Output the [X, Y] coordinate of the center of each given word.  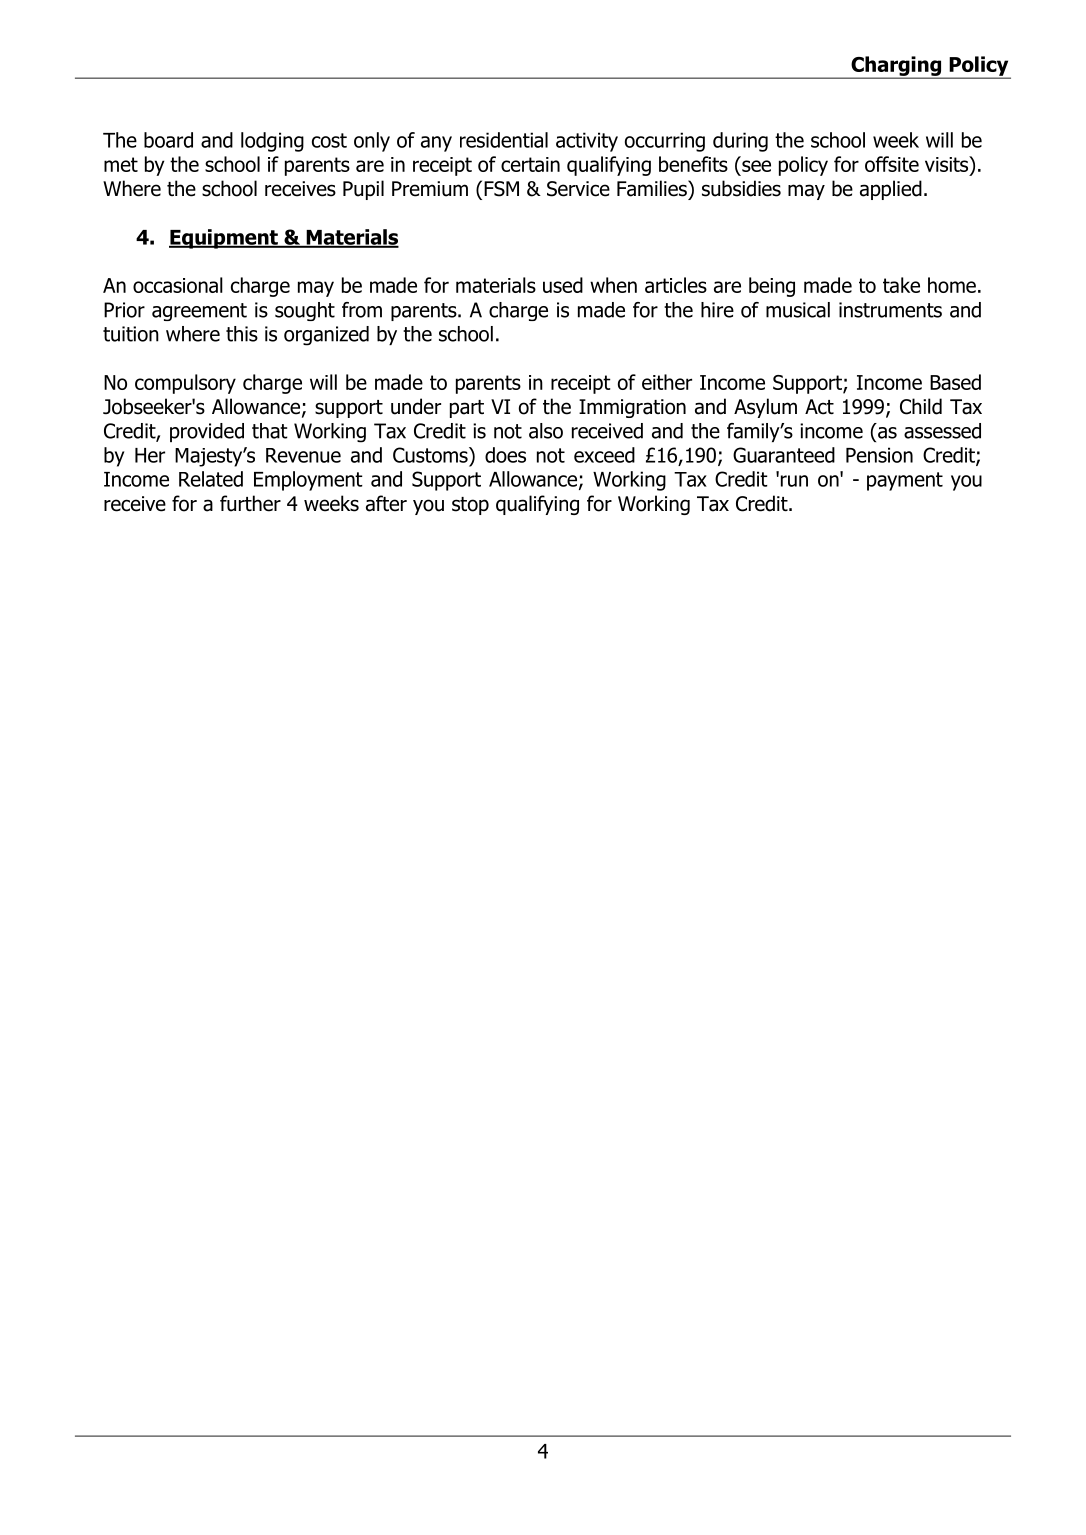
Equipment [224, 239]
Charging [896, 67]
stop [470, 506]
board [168, 140]
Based [955, 382]
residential [504, 140]
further [250, 503]
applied [891, 190]
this [242, 334]
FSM [501, 189]
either [667, 382]
